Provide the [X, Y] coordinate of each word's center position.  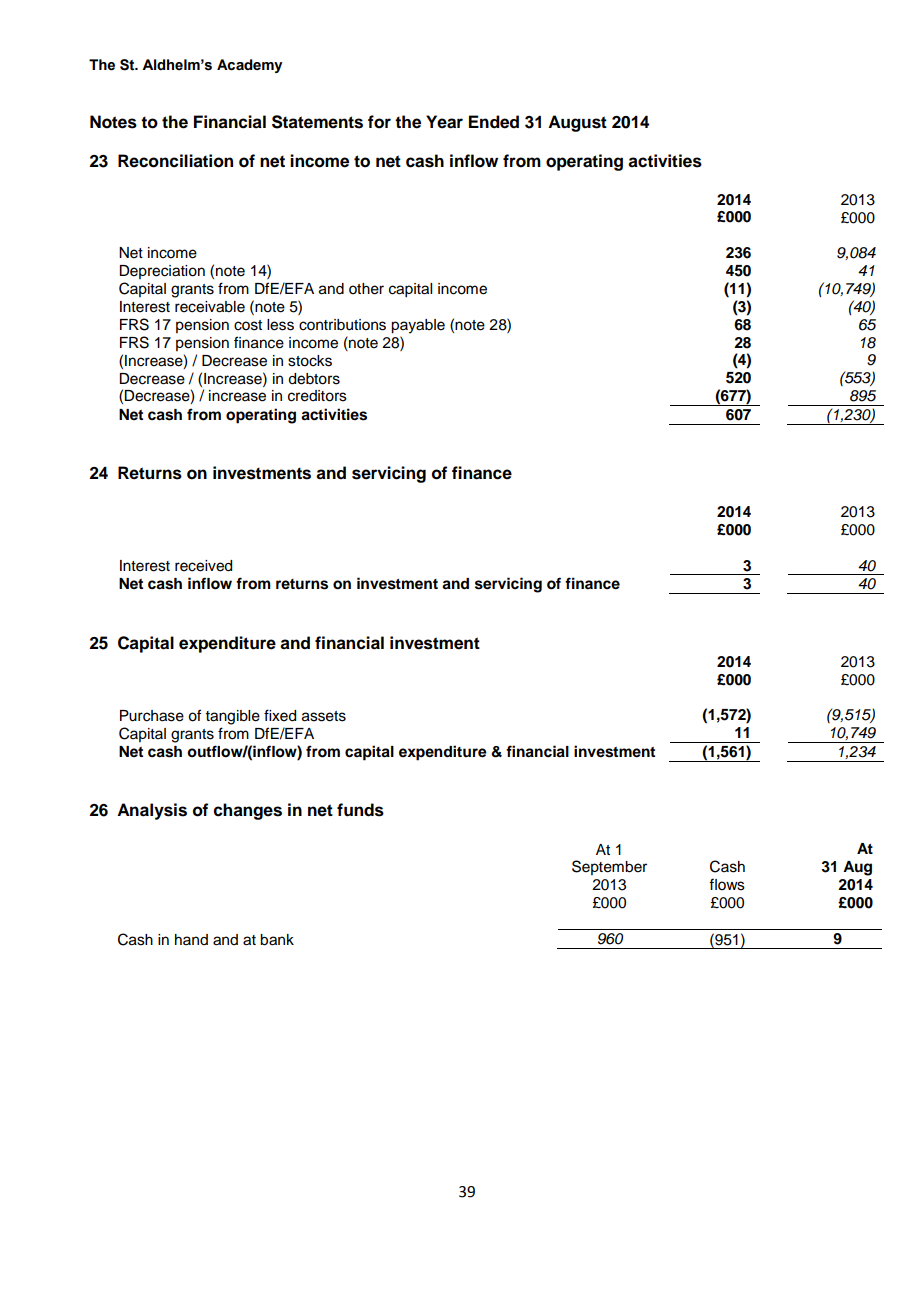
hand [191, 939]
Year [444, 122]
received [203, 566]
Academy [249, 66]
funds [360, 810]
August [577, 123]
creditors [317, 396]
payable [418, 326]
